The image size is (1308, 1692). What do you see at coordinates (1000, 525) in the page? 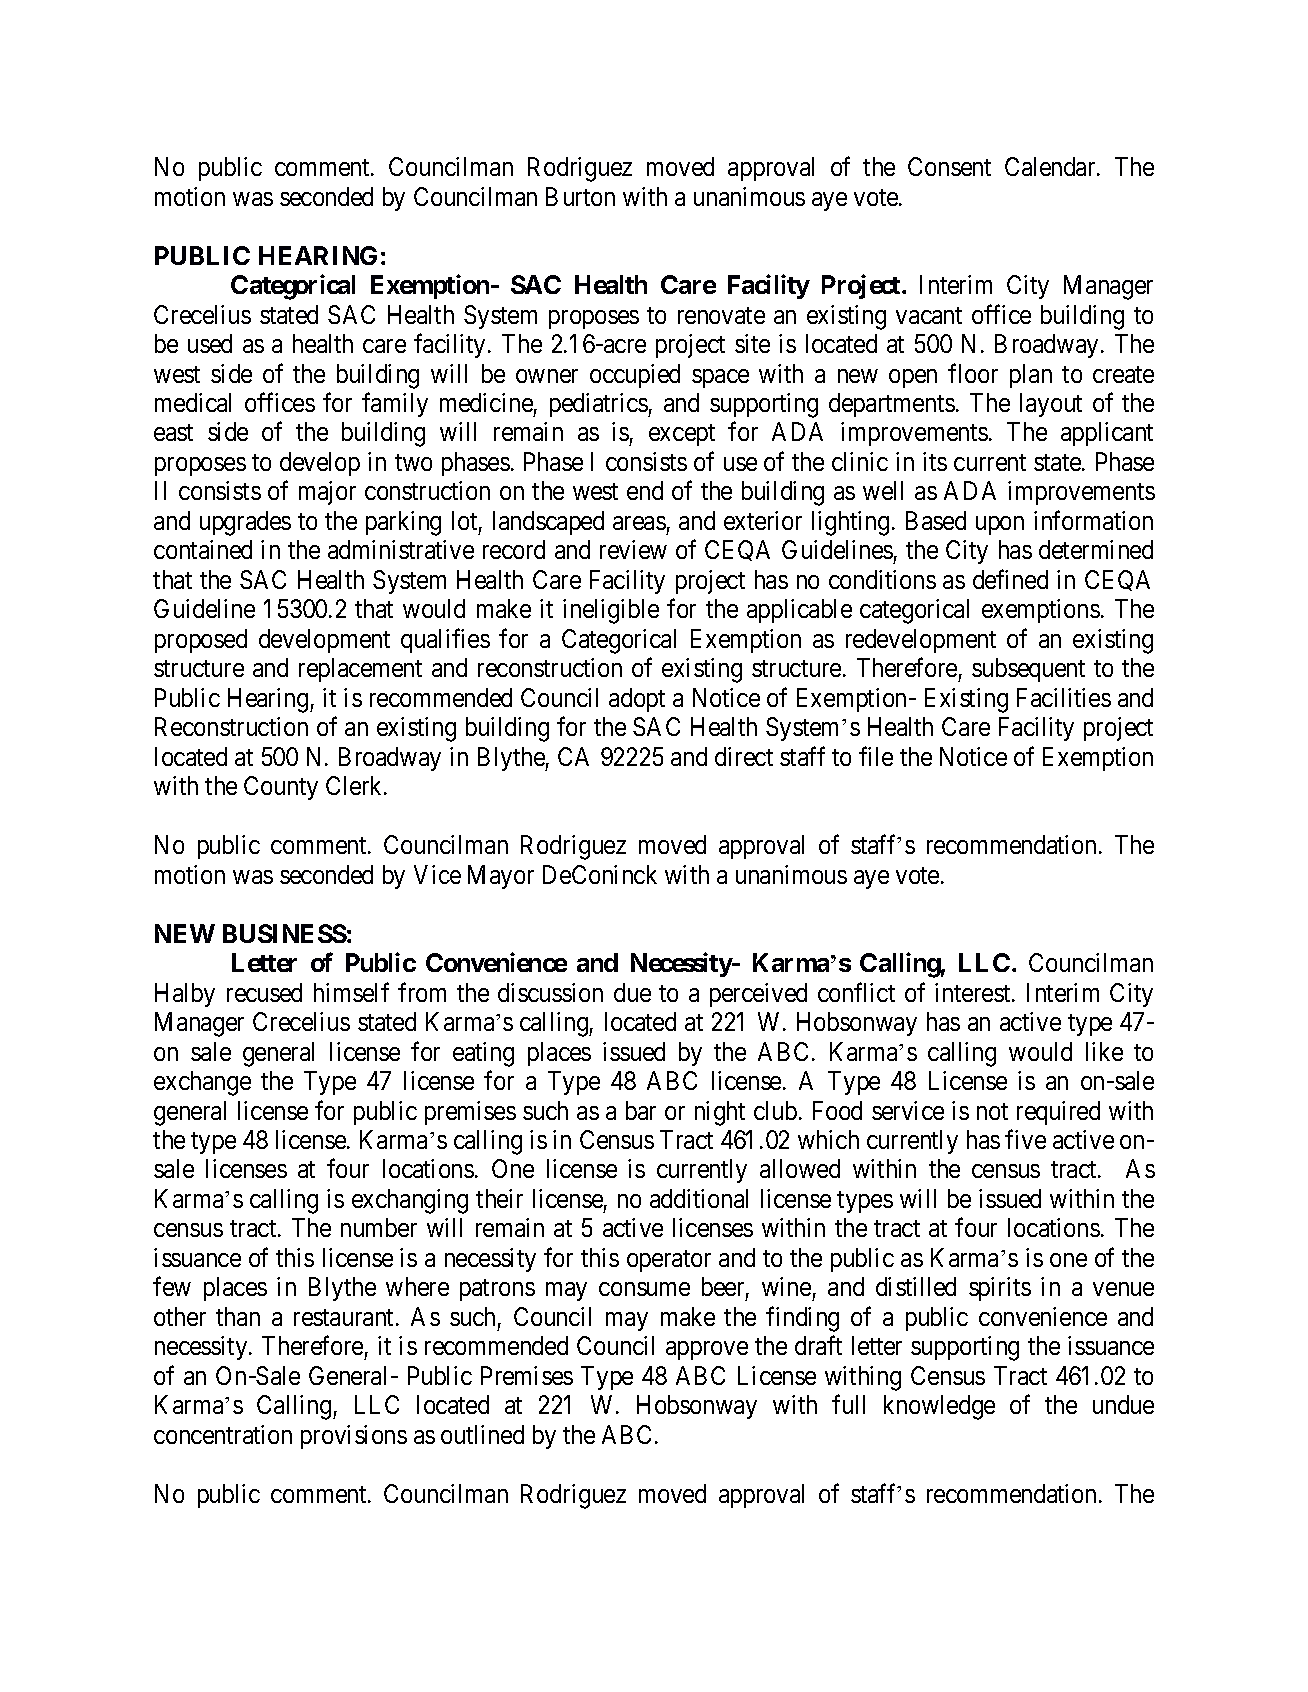
I see `upon` at bounding box center [1000, 525].
